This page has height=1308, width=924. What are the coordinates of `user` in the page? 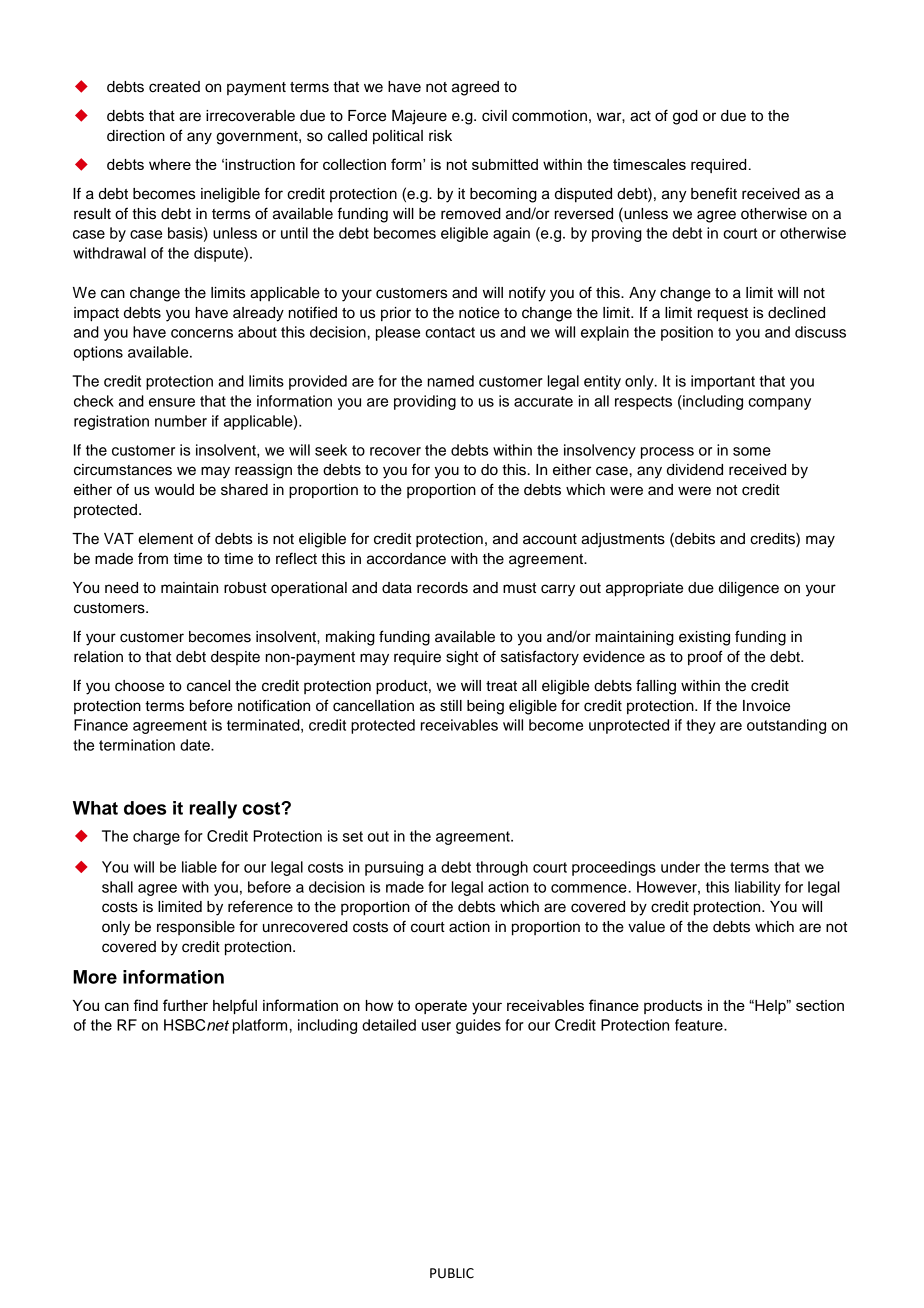 It's located at (436, 1026).
